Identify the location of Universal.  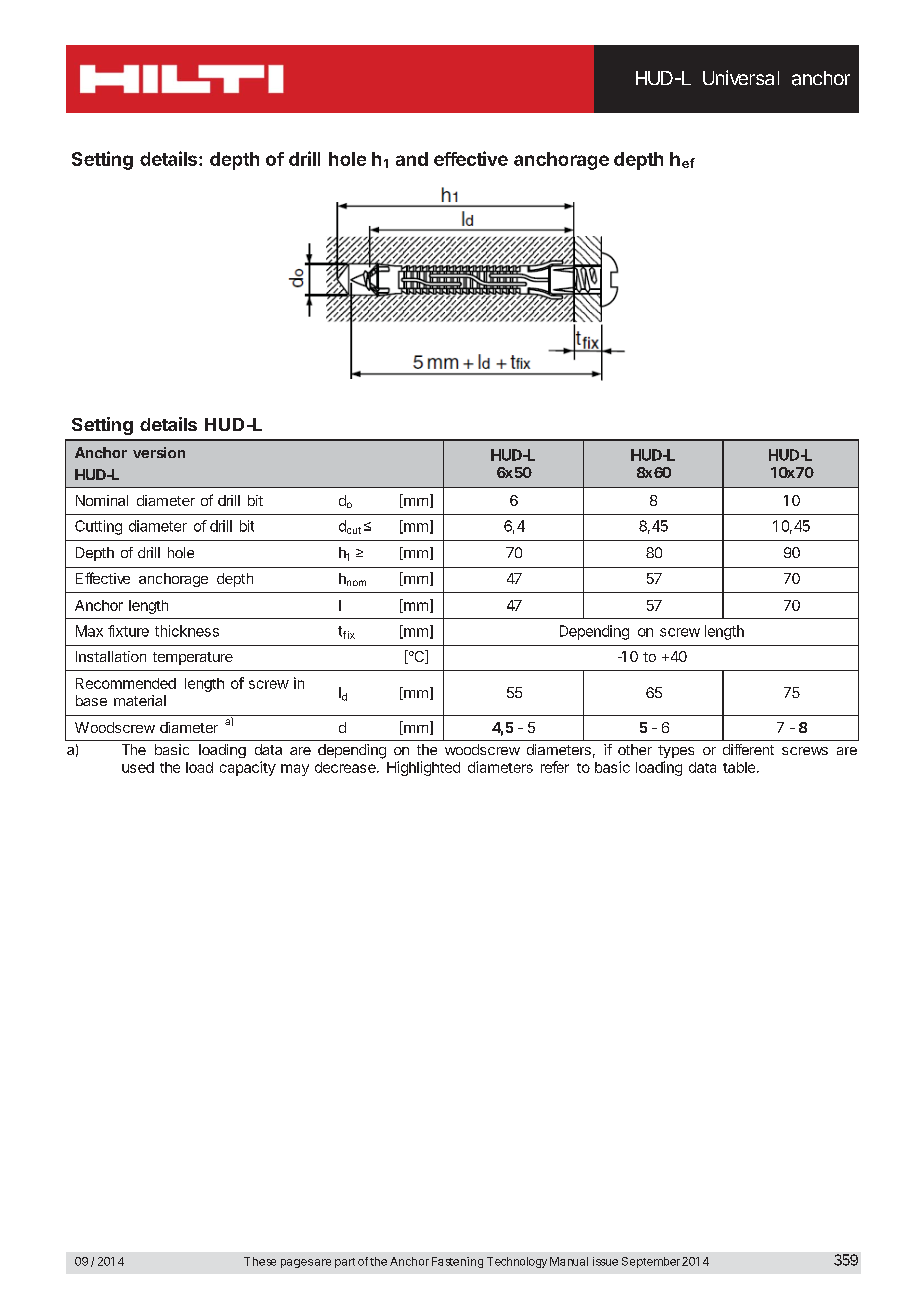
(741, 77).
